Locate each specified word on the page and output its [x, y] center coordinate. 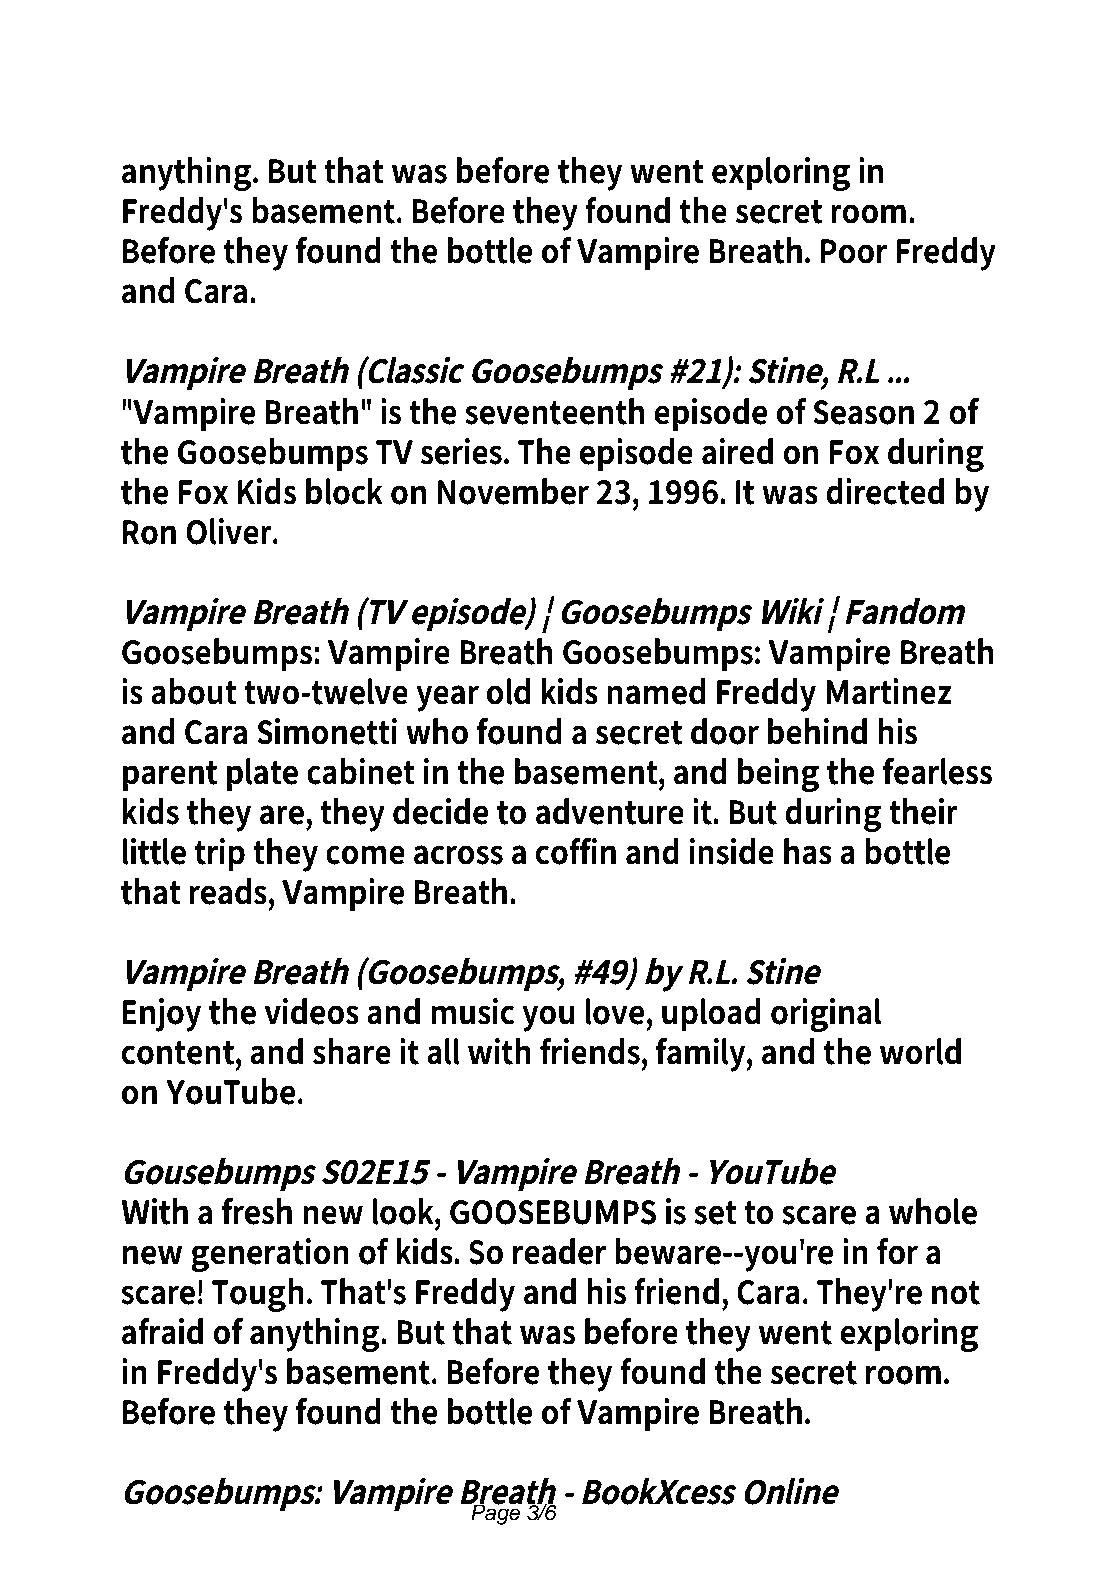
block [344, 491]
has [808, 851]
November [513, 491]
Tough [258, 1295]
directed [885, 491]
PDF [273, 65]
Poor [854, 251]
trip [219, 854]
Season [863, 412]
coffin [576, 851]
